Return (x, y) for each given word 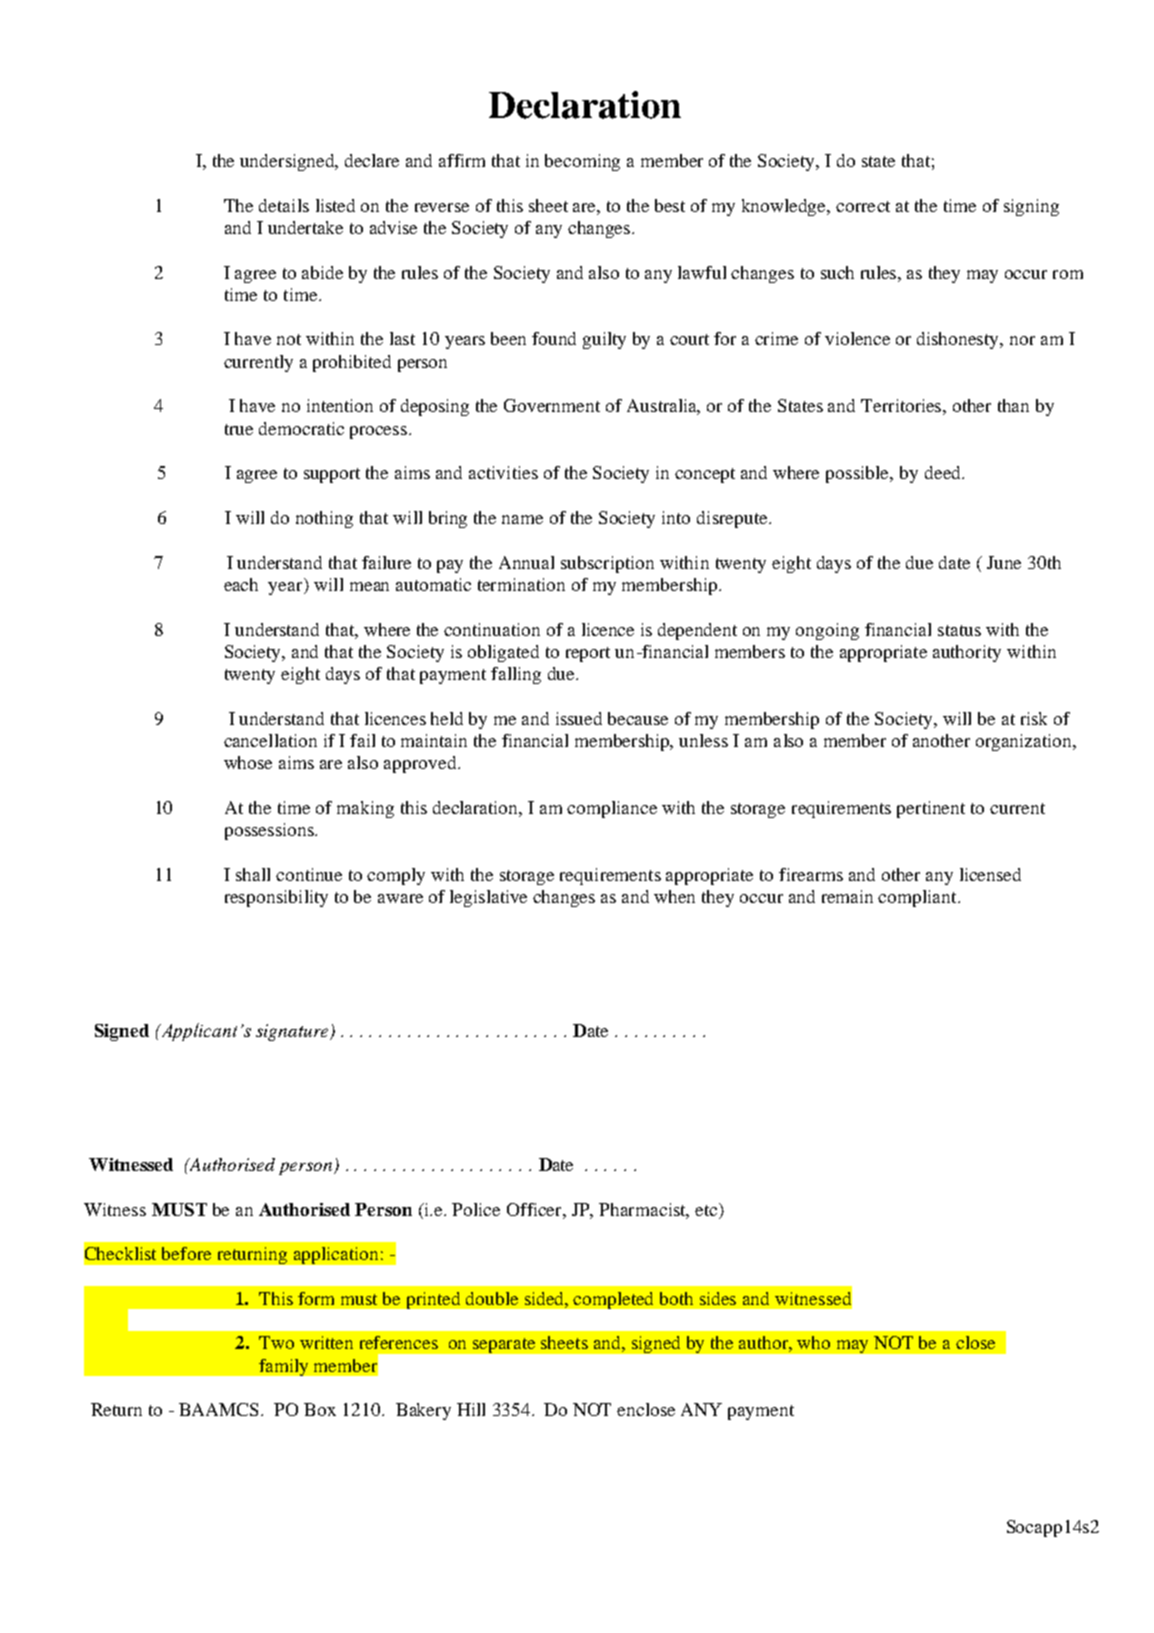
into (676, 517)
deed (944, 472)
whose (248, 762)
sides (718, 1298)
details (284, 205)
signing (1031, 207)
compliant (918, 898)
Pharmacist (644, 1210)
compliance (612, 809)
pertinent (931, 809)
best (670, 205)
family (283, 1367)
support (332, 475)
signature (293, 1032)
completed (613, 1300)
